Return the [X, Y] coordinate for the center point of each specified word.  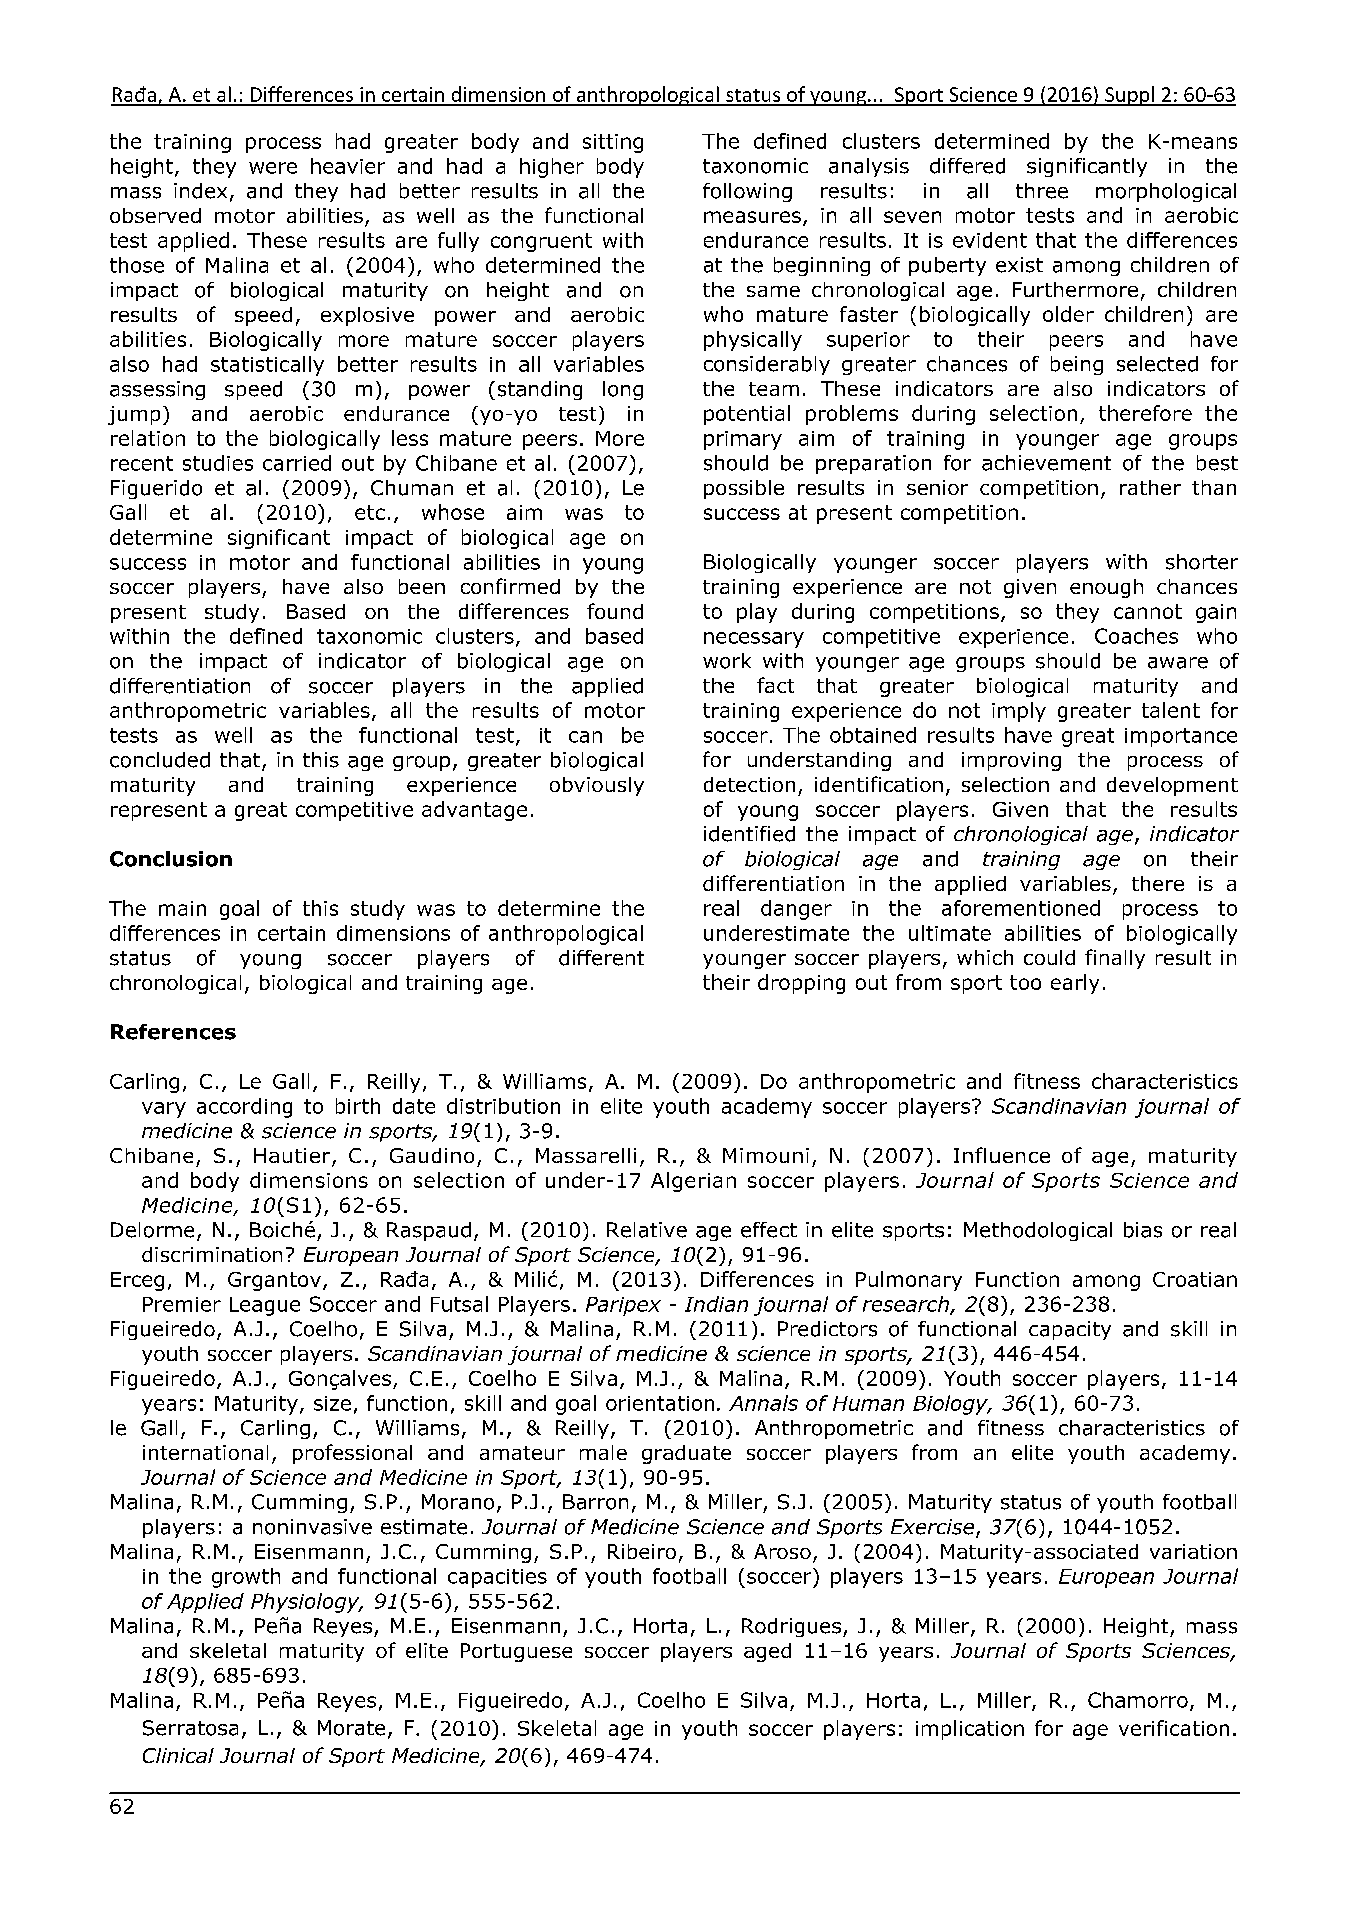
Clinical [178, 1755]
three [1042, 191]
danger [796, 910]
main [182, 908]
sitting [613, 143]
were [273, 168]
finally [1115, 959]
